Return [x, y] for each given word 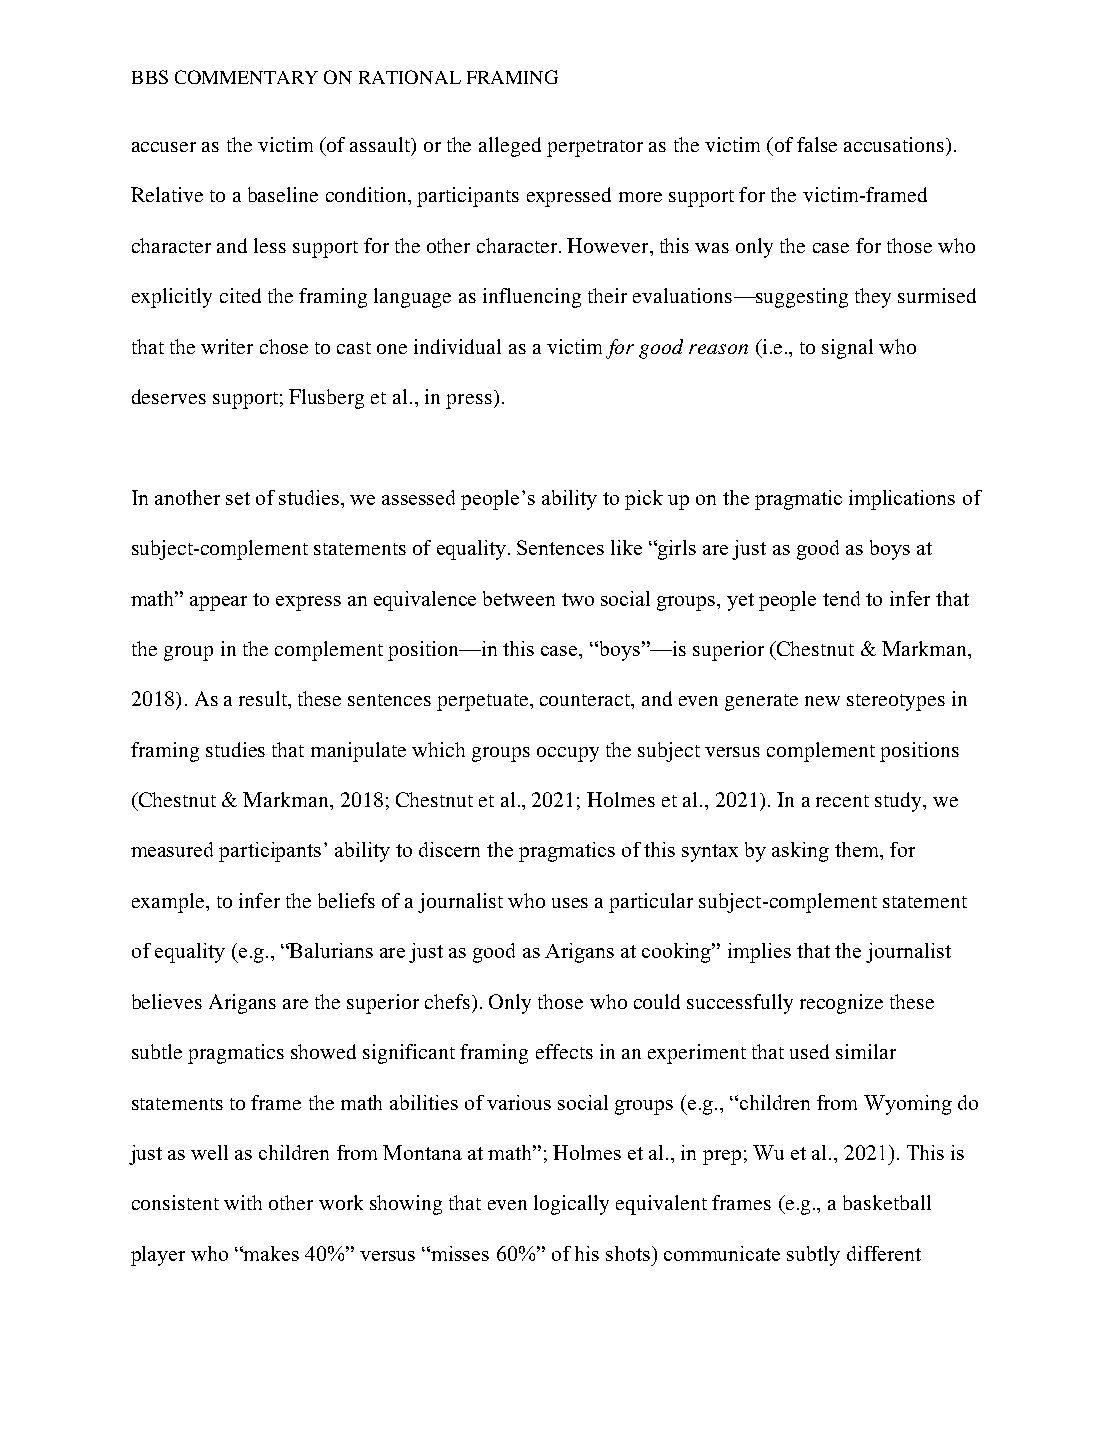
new [822, 701]
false [817, 144]
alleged [510, 147]
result [264, 700]
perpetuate [484, 702]
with [243, 1202]
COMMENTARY [246, 77]
